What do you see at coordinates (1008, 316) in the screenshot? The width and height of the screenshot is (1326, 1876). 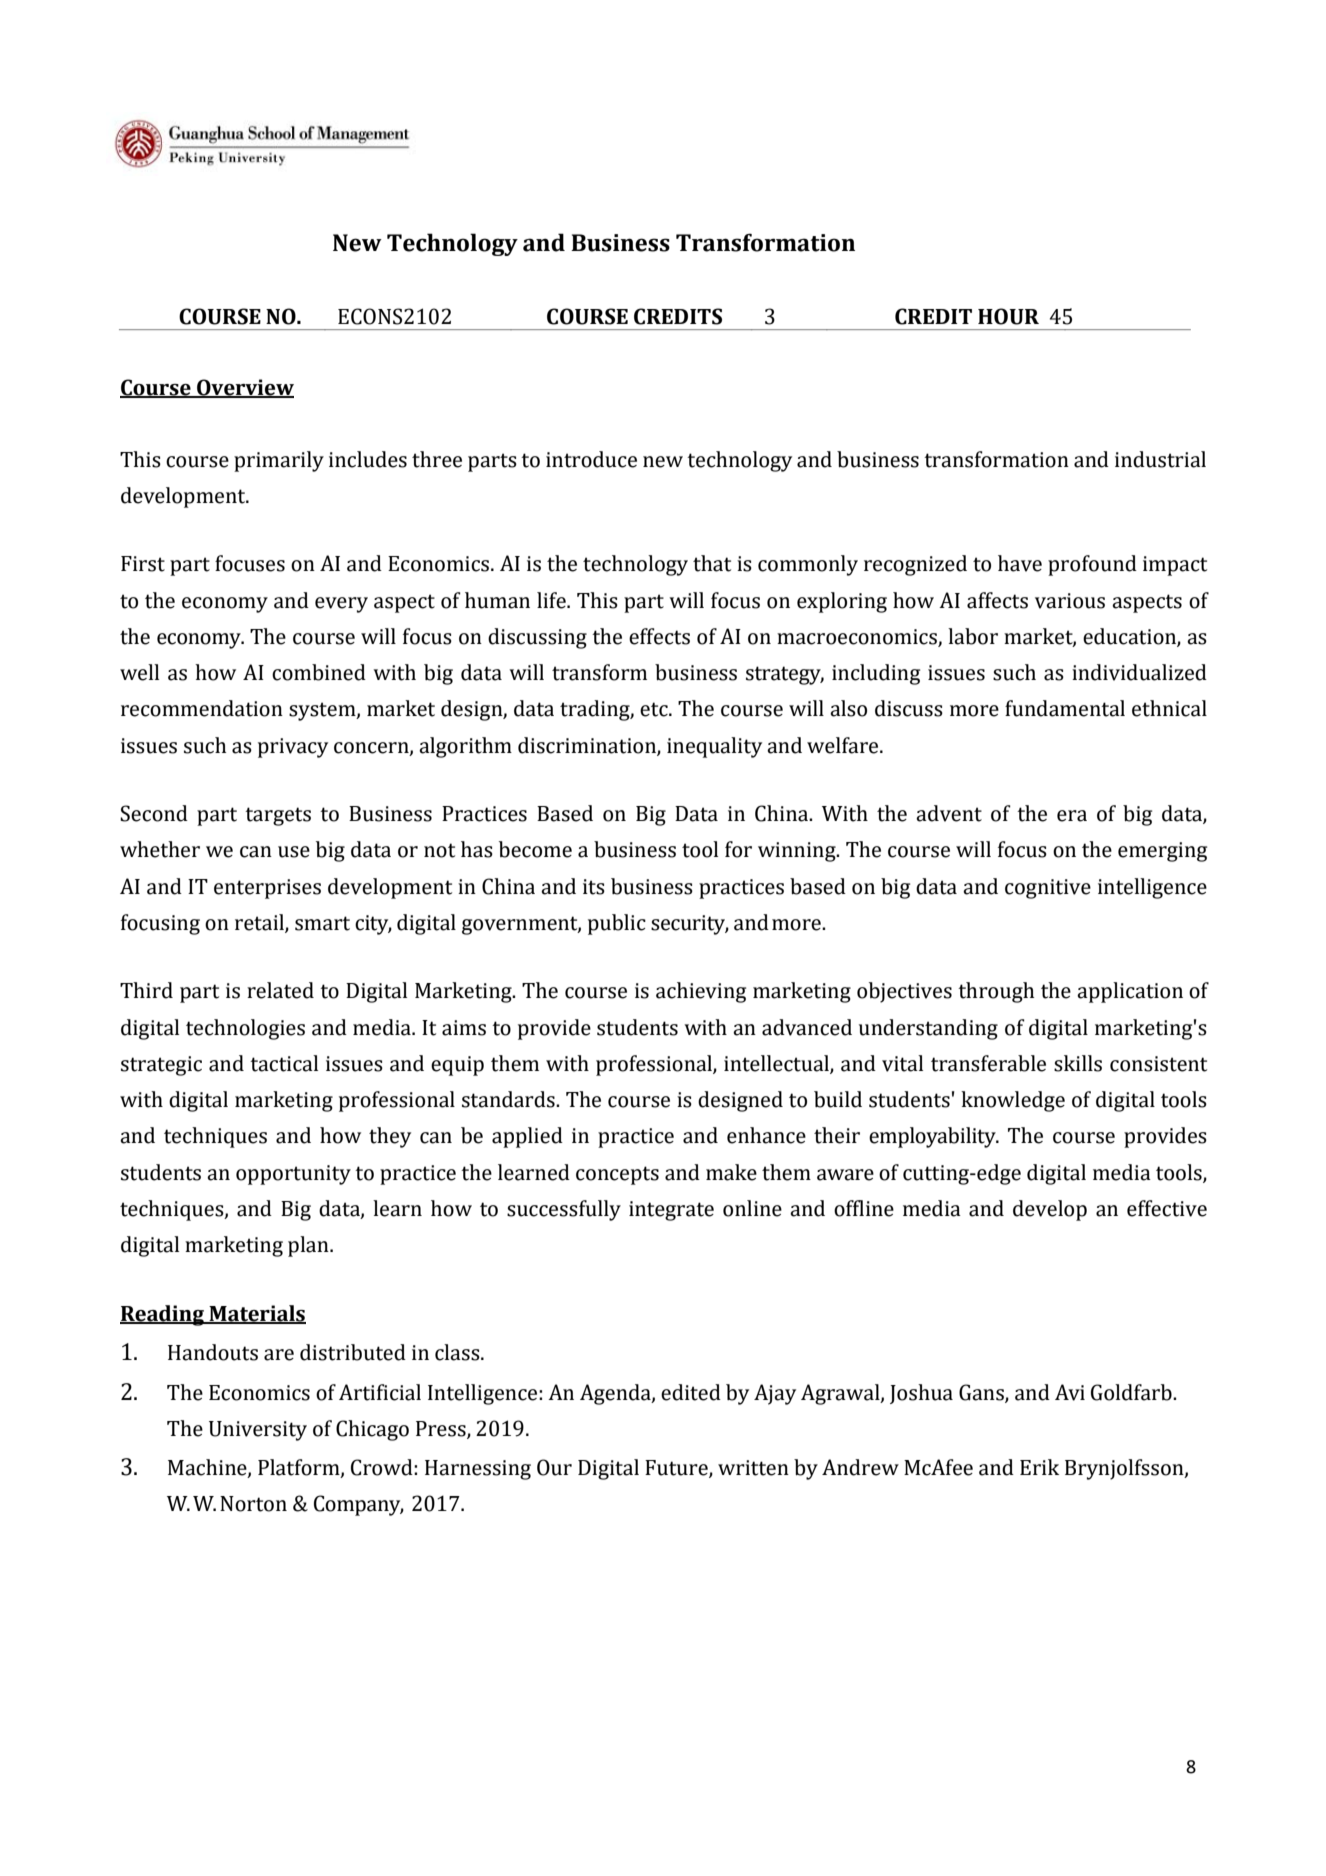 I see `HOUR` at bounding box center [1008, 316].
